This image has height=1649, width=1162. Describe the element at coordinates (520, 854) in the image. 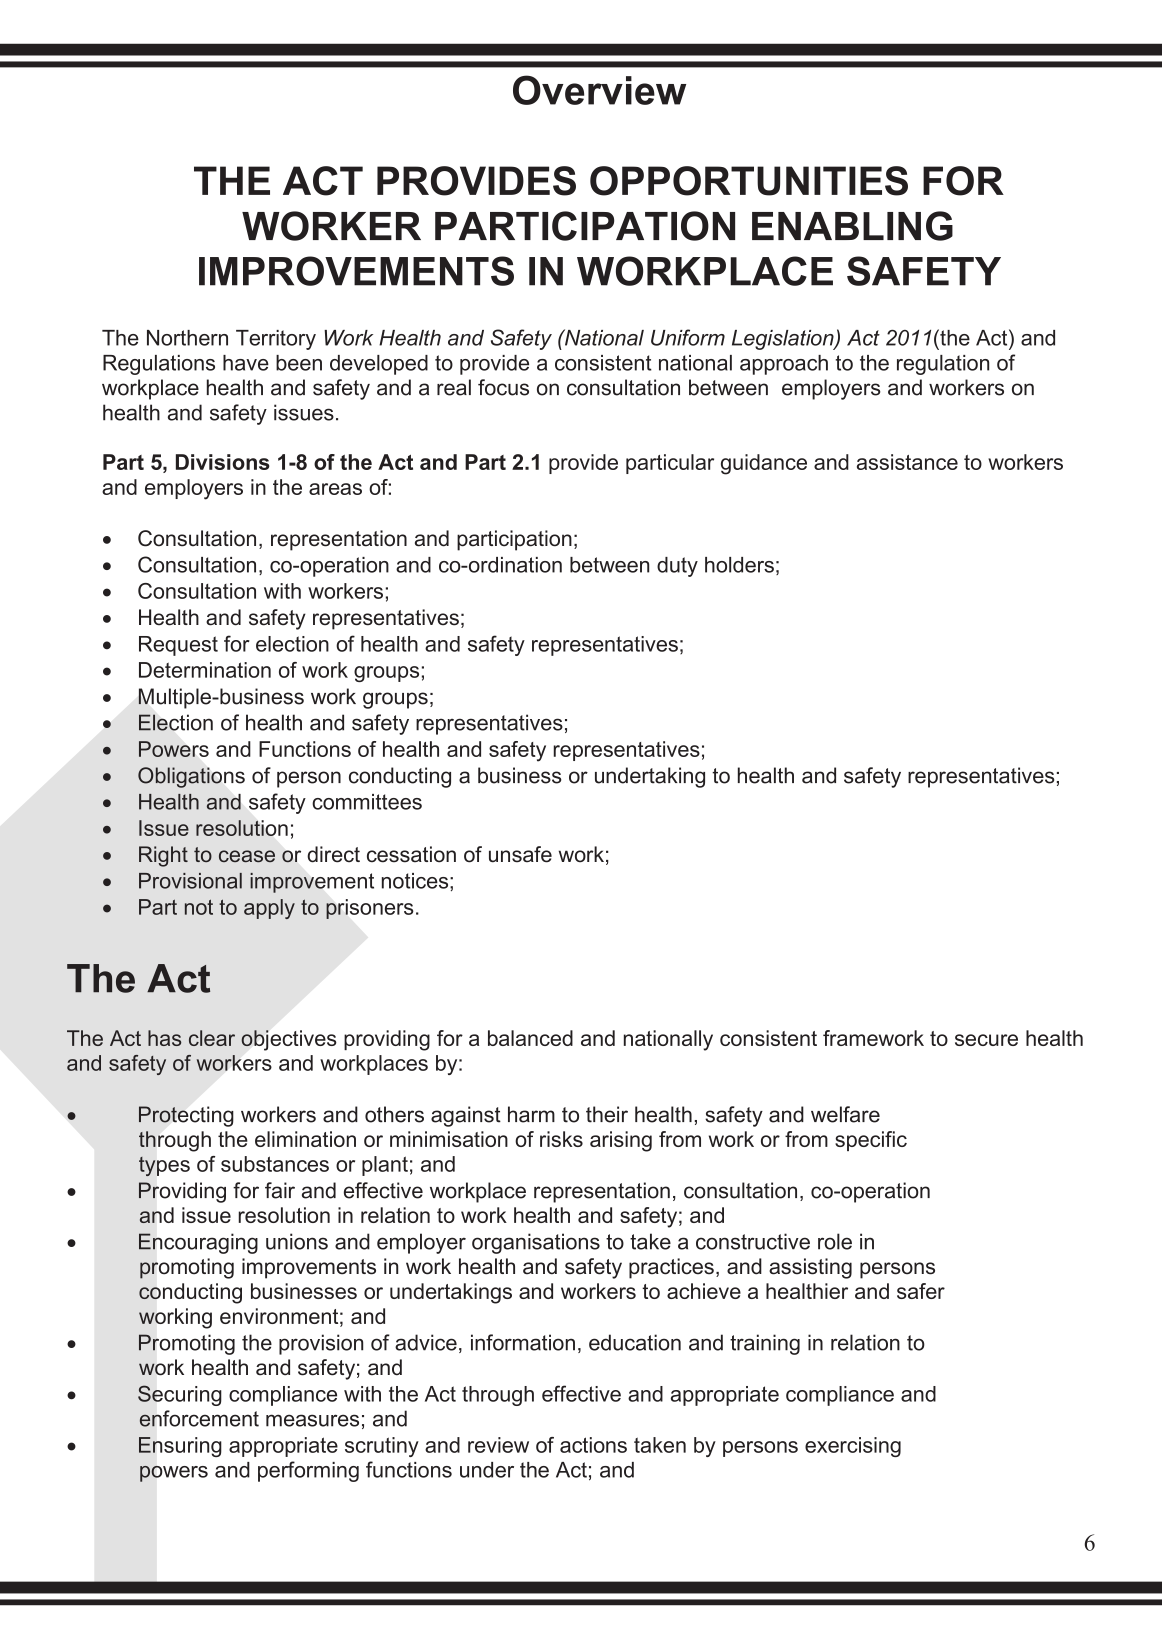

I see `unsafe` at that location.
